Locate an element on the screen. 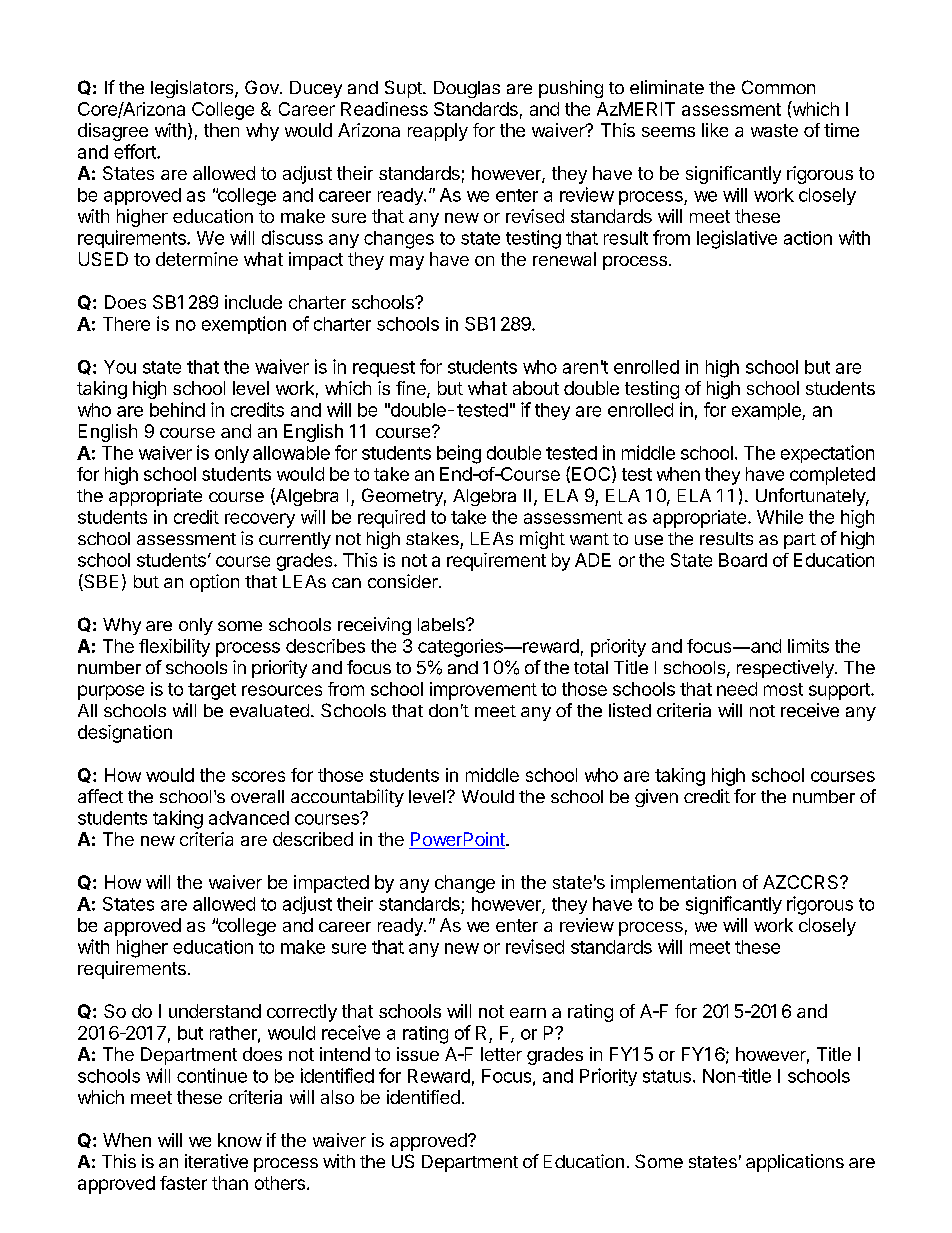 The height and width of the screenshot is (1233, 952). iterative is located at coordinates (216, 1161).
